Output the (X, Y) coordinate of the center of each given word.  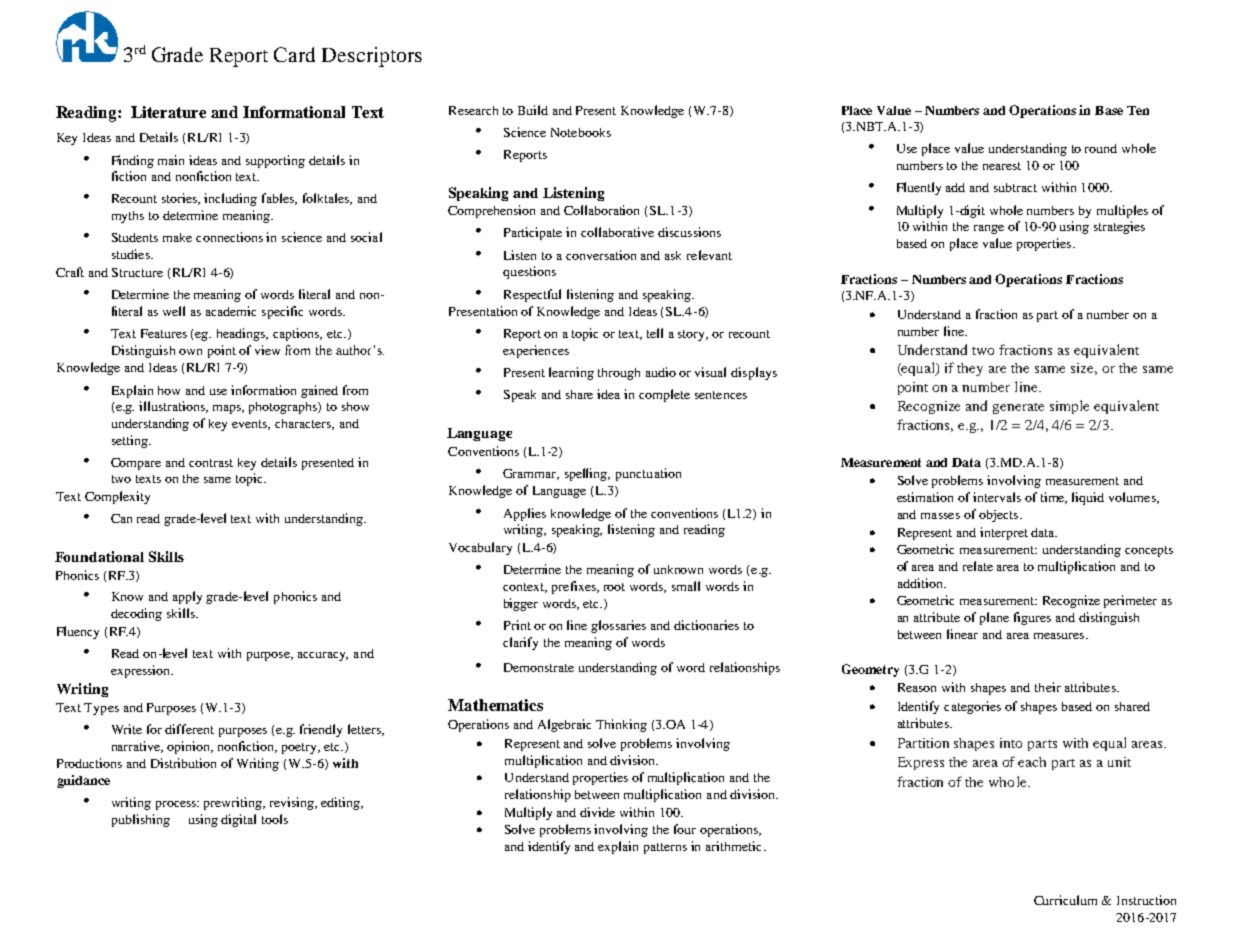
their (1048, 687)
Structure (137, 272)
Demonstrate (539, 667)
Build (533, 110)
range (989, 229)
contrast (211, 463)
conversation (601, 255)
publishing (141, 820)
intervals (997, 497)
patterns (665, 848)
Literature (168, 112)
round (1101, 148)
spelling (587, 474)
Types (101, 709)
